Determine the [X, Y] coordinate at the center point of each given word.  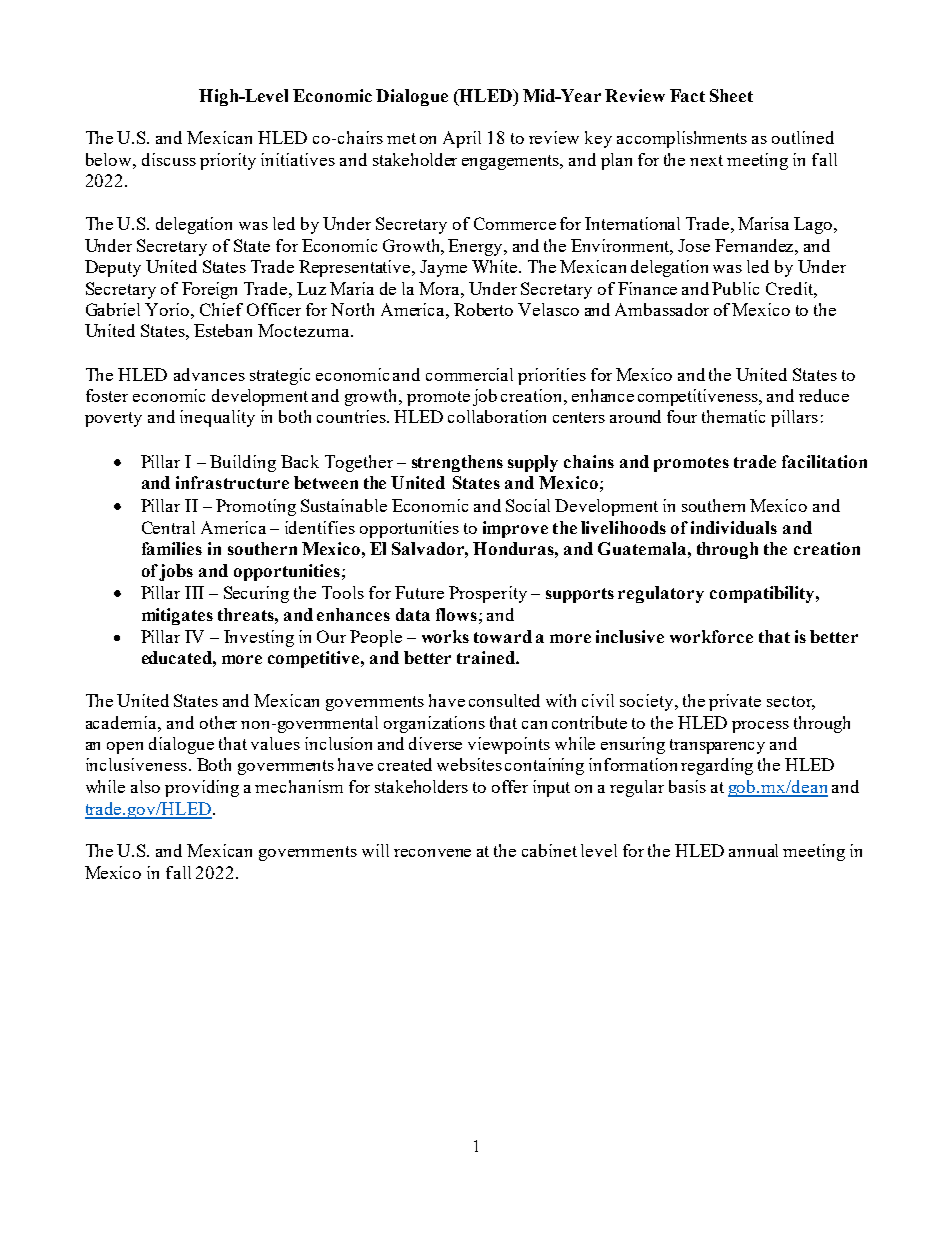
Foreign [209, 290]
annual [753, 850]
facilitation [824, 461]
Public [735, 288]
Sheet [731, 95]
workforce [711, 636]
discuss [169, 159]
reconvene [432, 853]
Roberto [483, 309]
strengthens [457, 463]
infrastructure [232, 482]
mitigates [177, 616]
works [445, 636]
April [462, 139]
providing [202, 788]
